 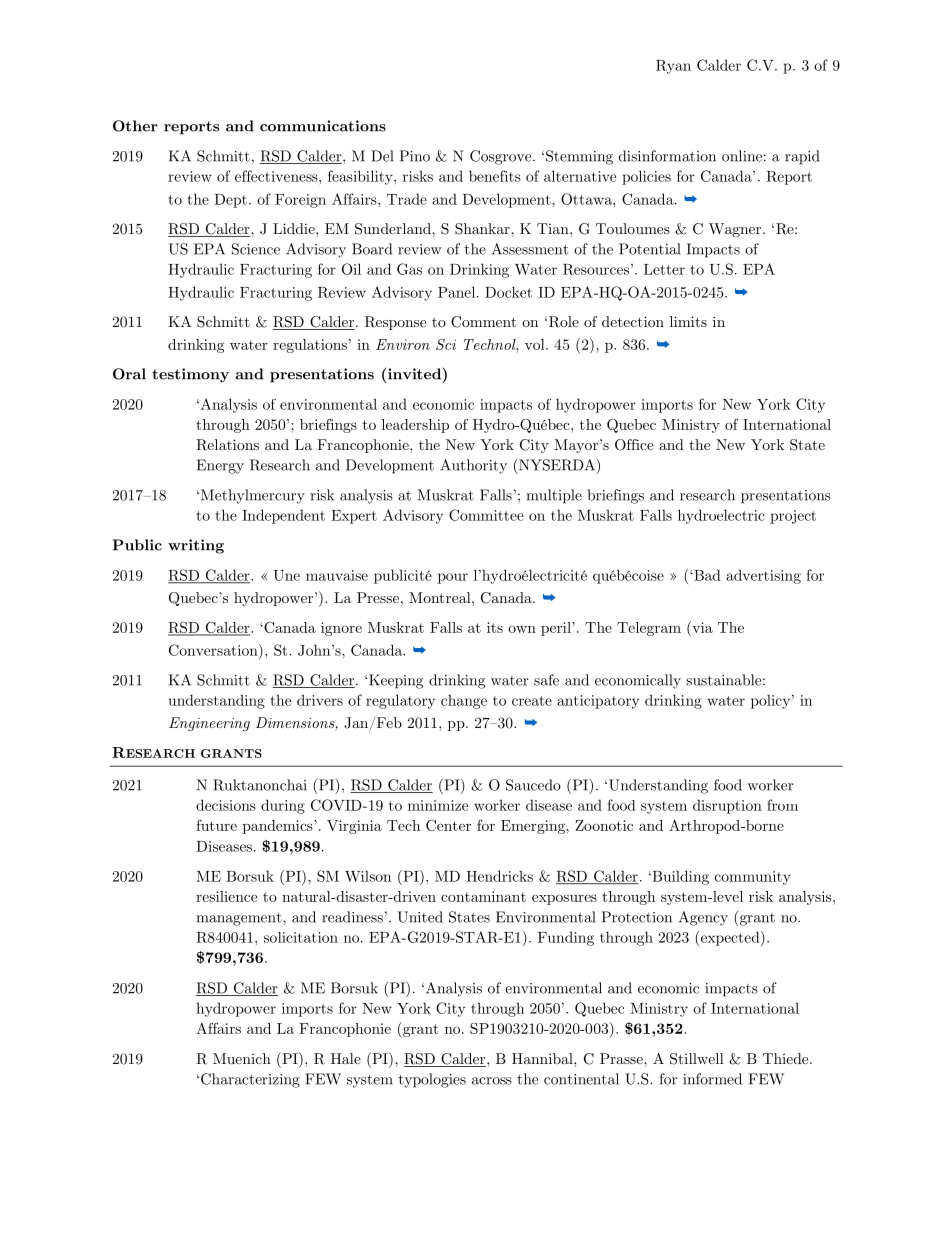 I want to click on decisions, so click(x=226, y=805).
